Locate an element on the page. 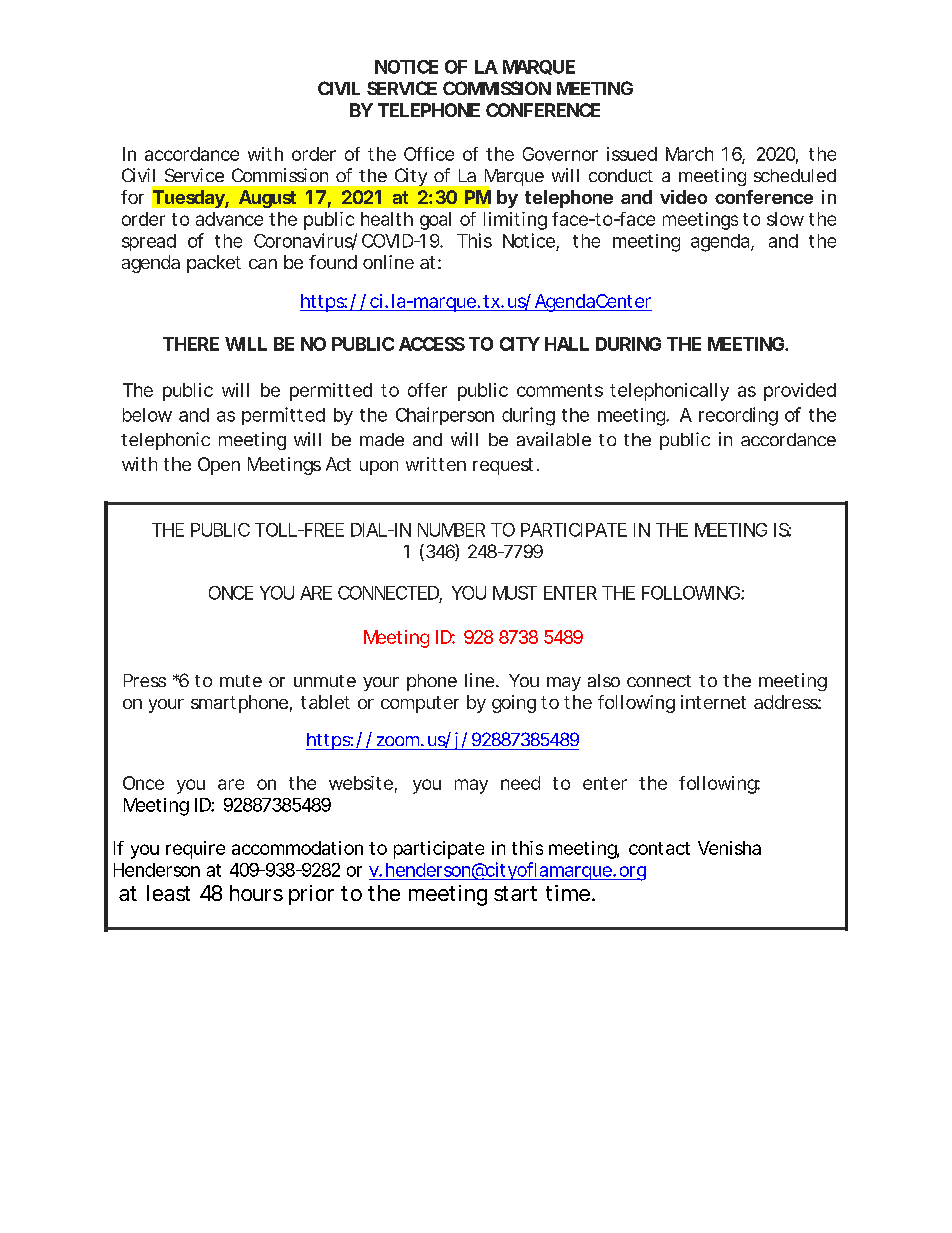 This page has width=952, height=1233. also is located at coordinates (604, 680).
